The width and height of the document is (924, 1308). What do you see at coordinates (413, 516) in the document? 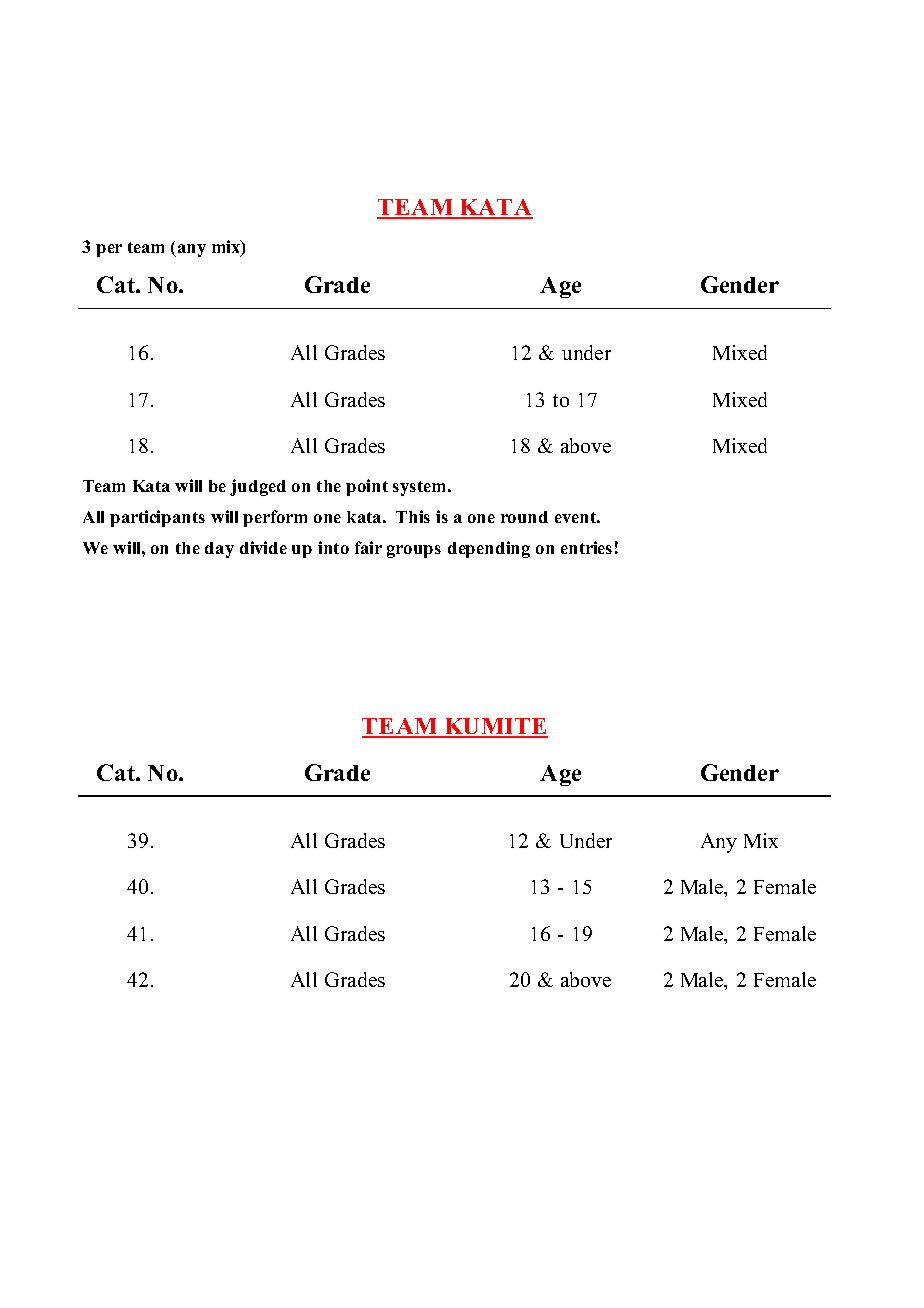
I see `This` at bounding box center [413, 516].
